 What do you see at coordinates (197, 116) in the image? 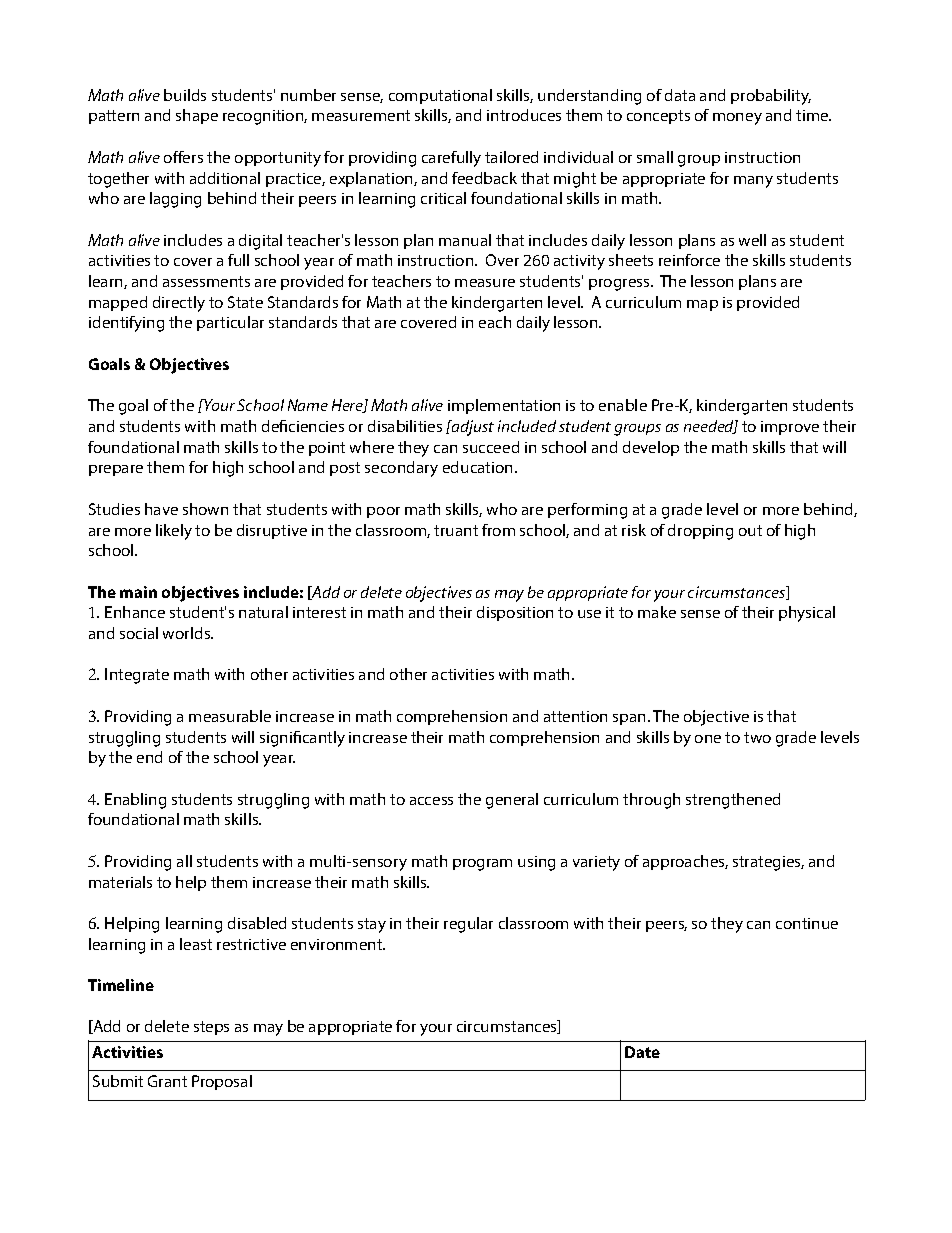
I see `shape` at bounding box center [197, 116].
